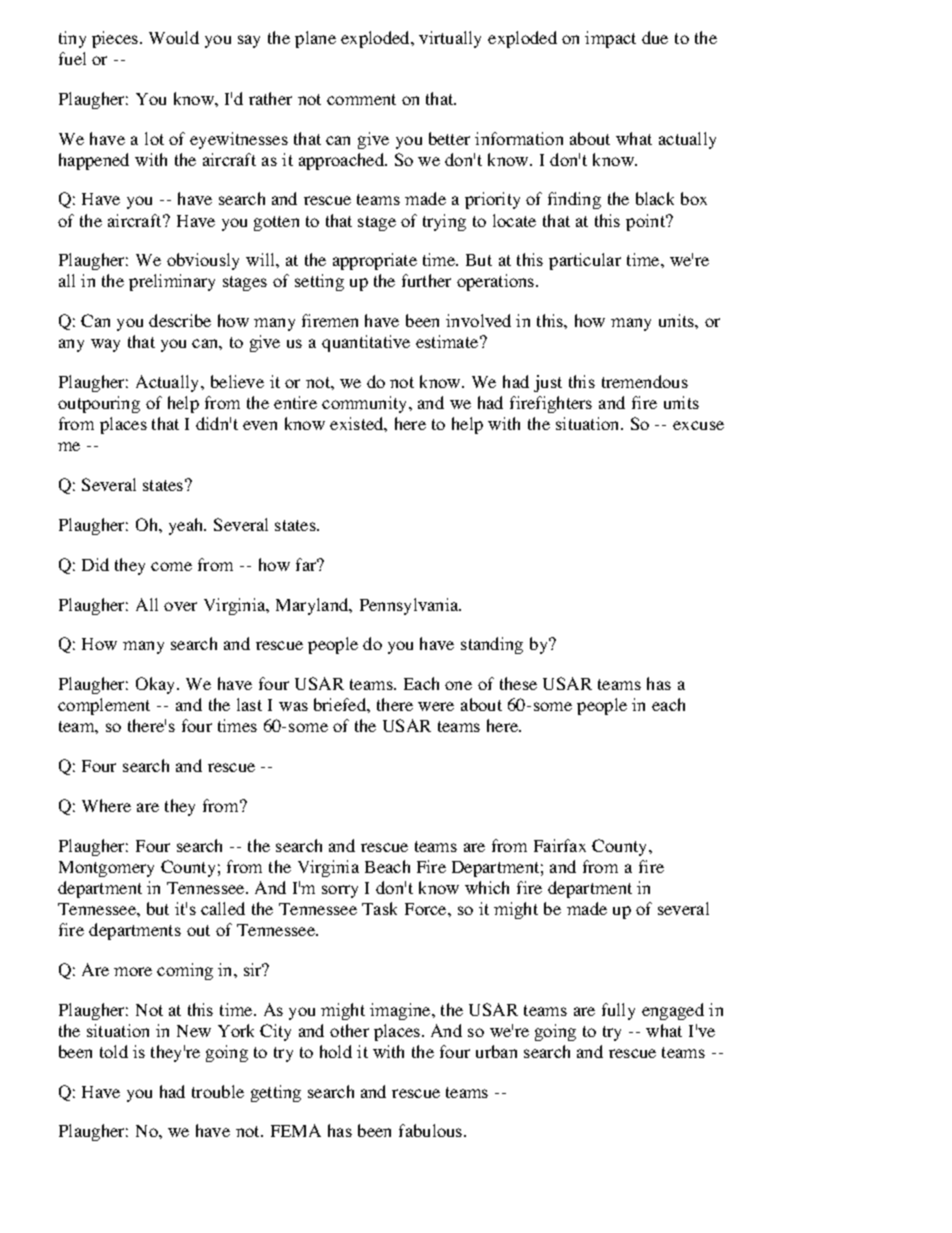 The height and width of the screenshot is (1233, 952). What do you see at coordinates (492, 645) in the screenshot?
I see `standing` at bounding box center [492, 645].
